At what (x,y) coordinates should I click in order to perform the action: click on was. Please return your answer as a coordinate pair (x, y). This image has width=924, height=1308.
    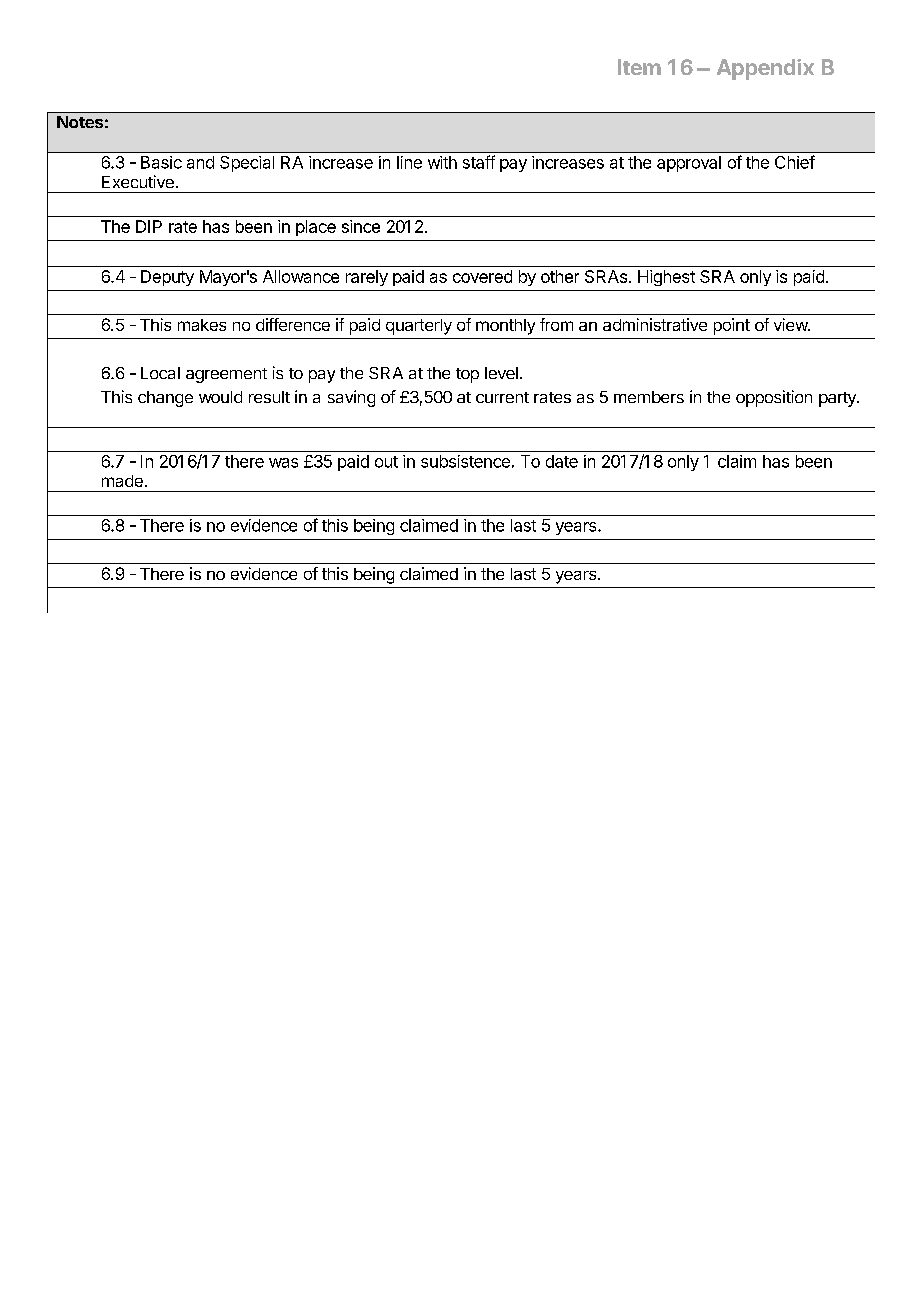
    Looking at the image, I should click on (283, 463).
